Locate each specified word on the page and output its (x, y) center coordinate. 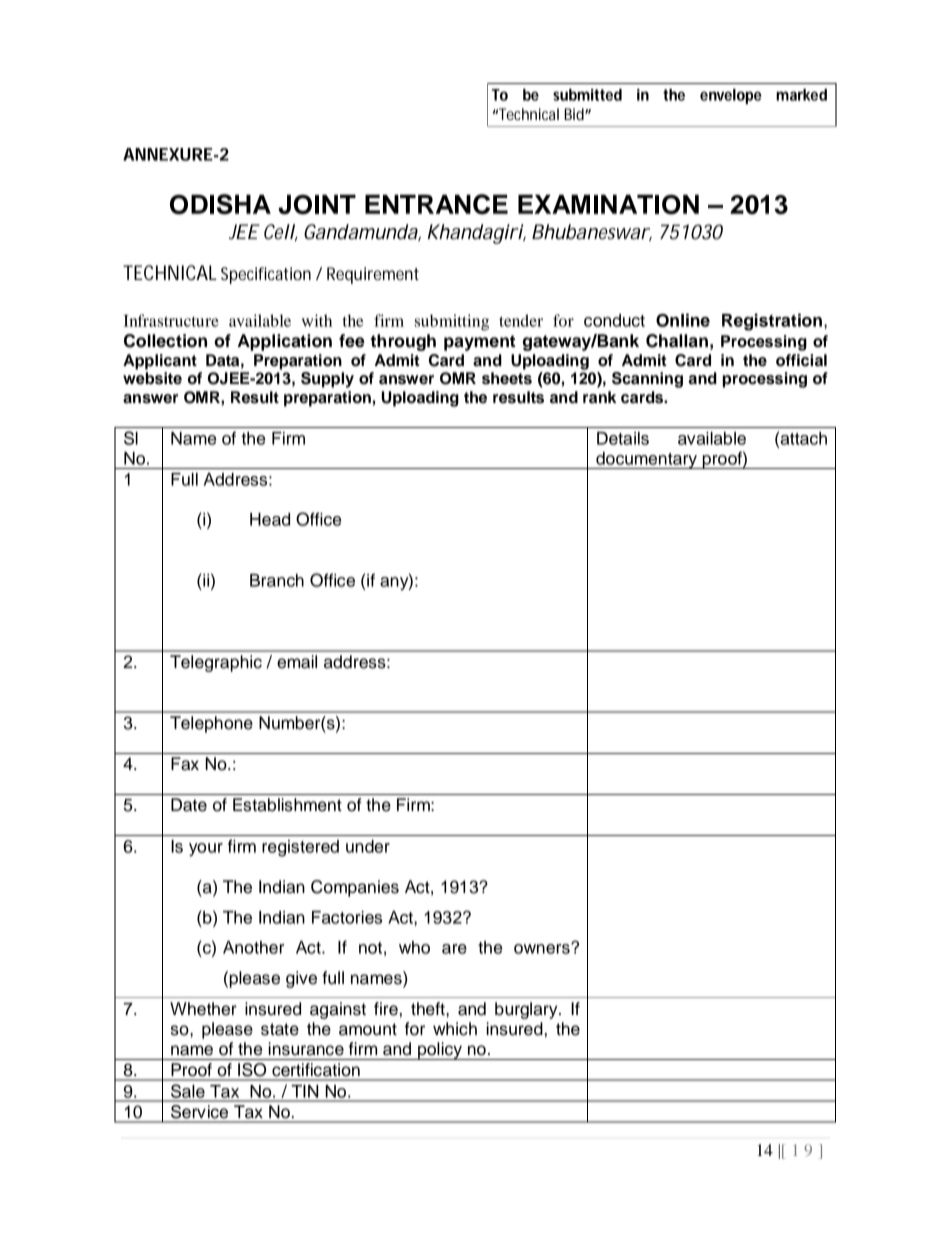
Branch (277, 580)
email (297, 662)
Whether (203, 1009)
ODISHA (220, 204)
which (455, 1029)
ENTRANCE (436, 204)
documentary (647, 460)
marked (801, 95)
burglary (527, 1010)
